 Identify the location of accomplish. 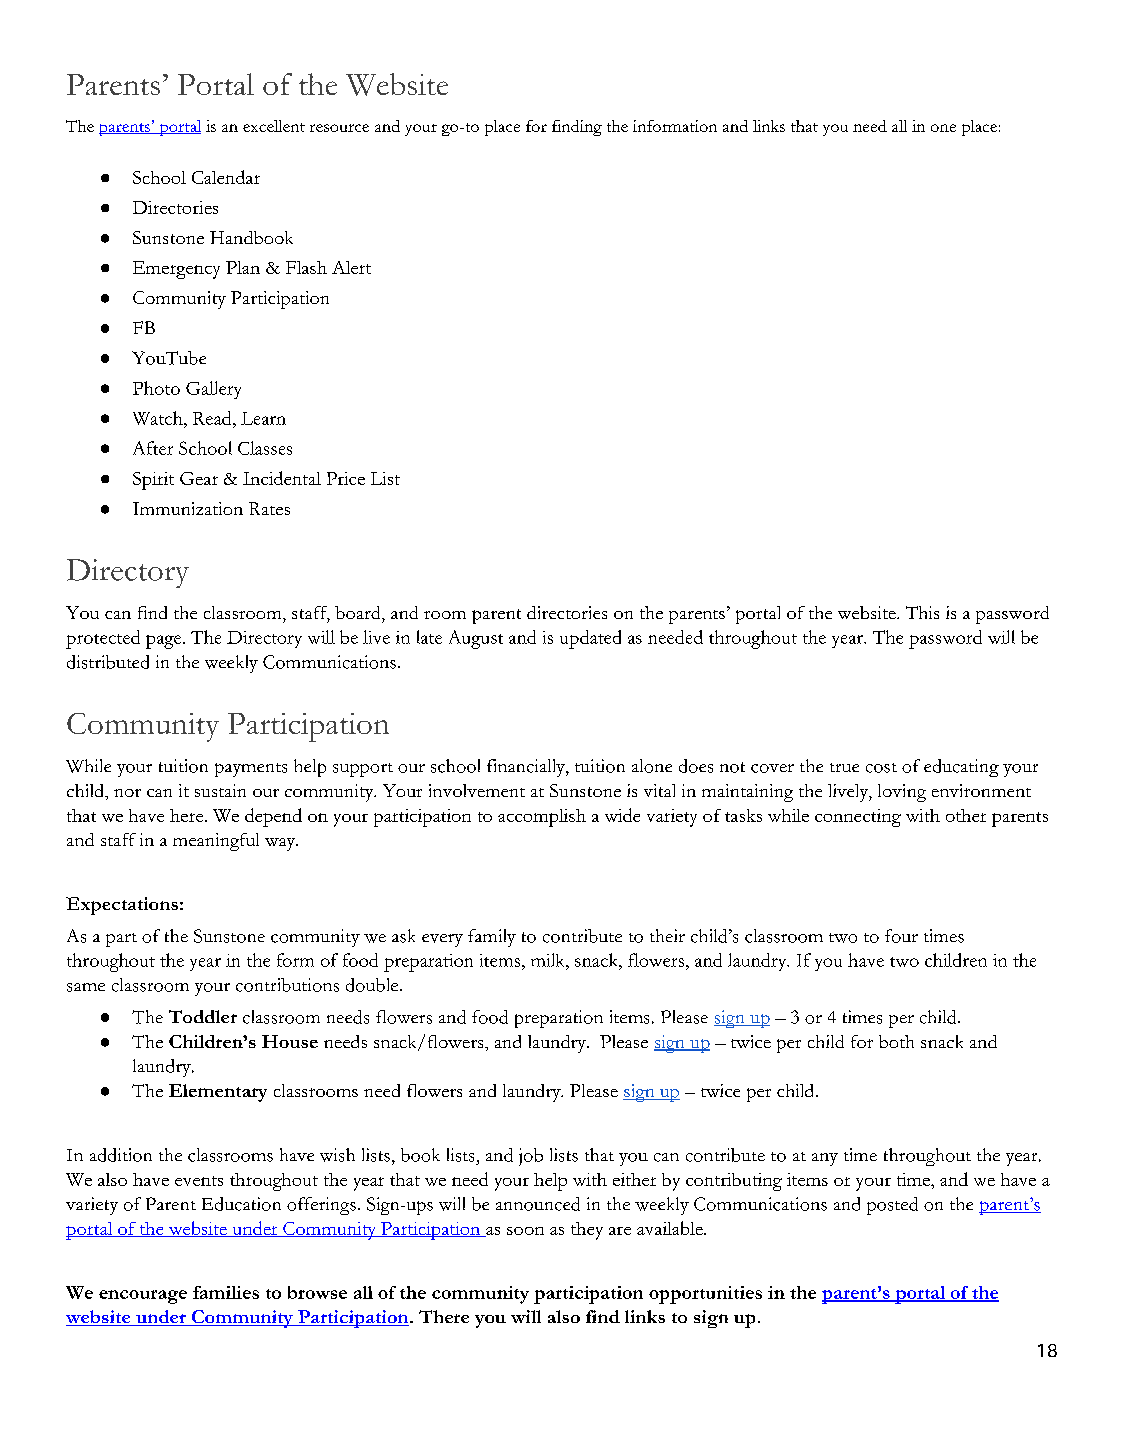
(542, 818).
